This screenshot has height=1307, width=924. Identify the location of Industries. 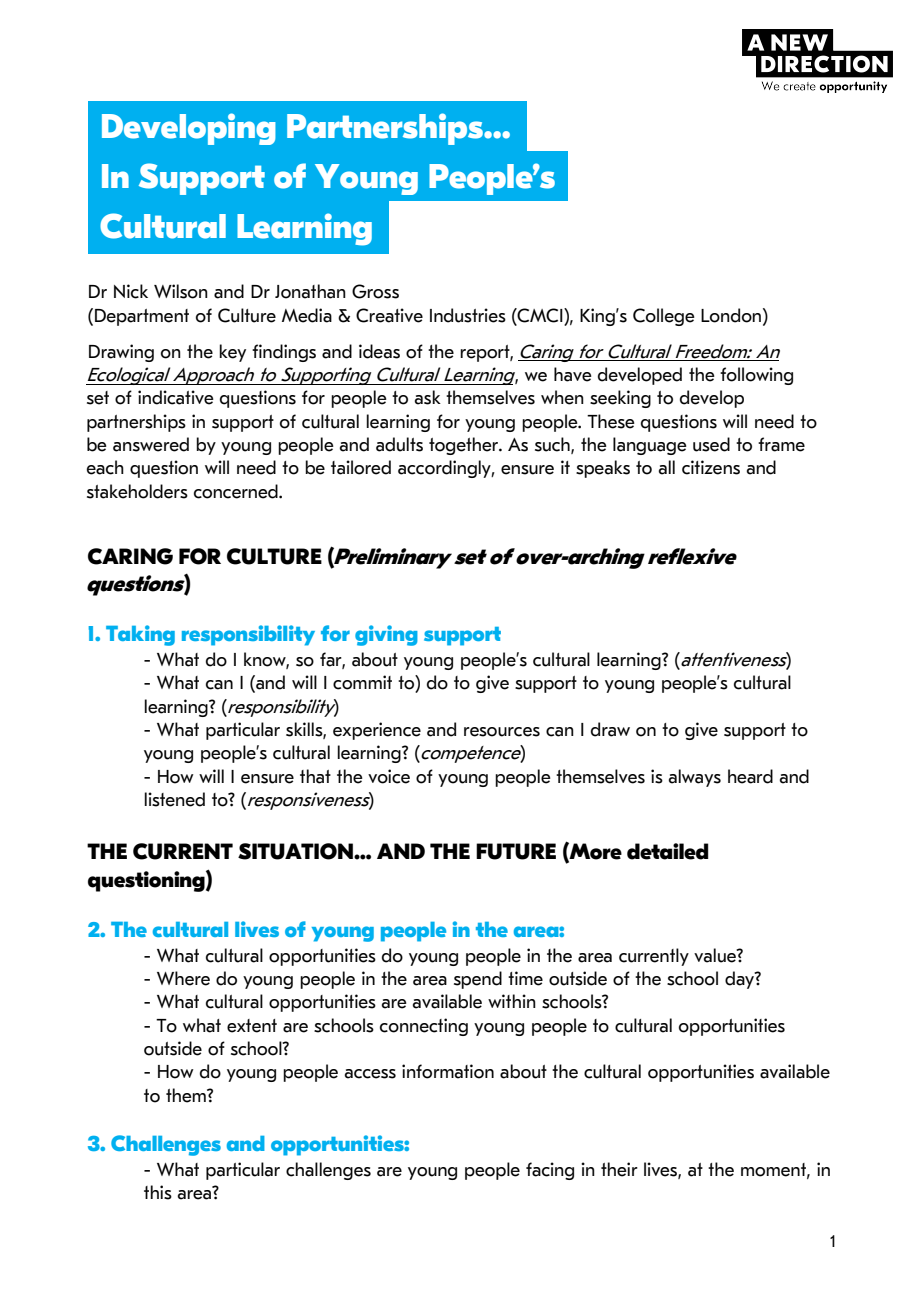
(468, 315).
